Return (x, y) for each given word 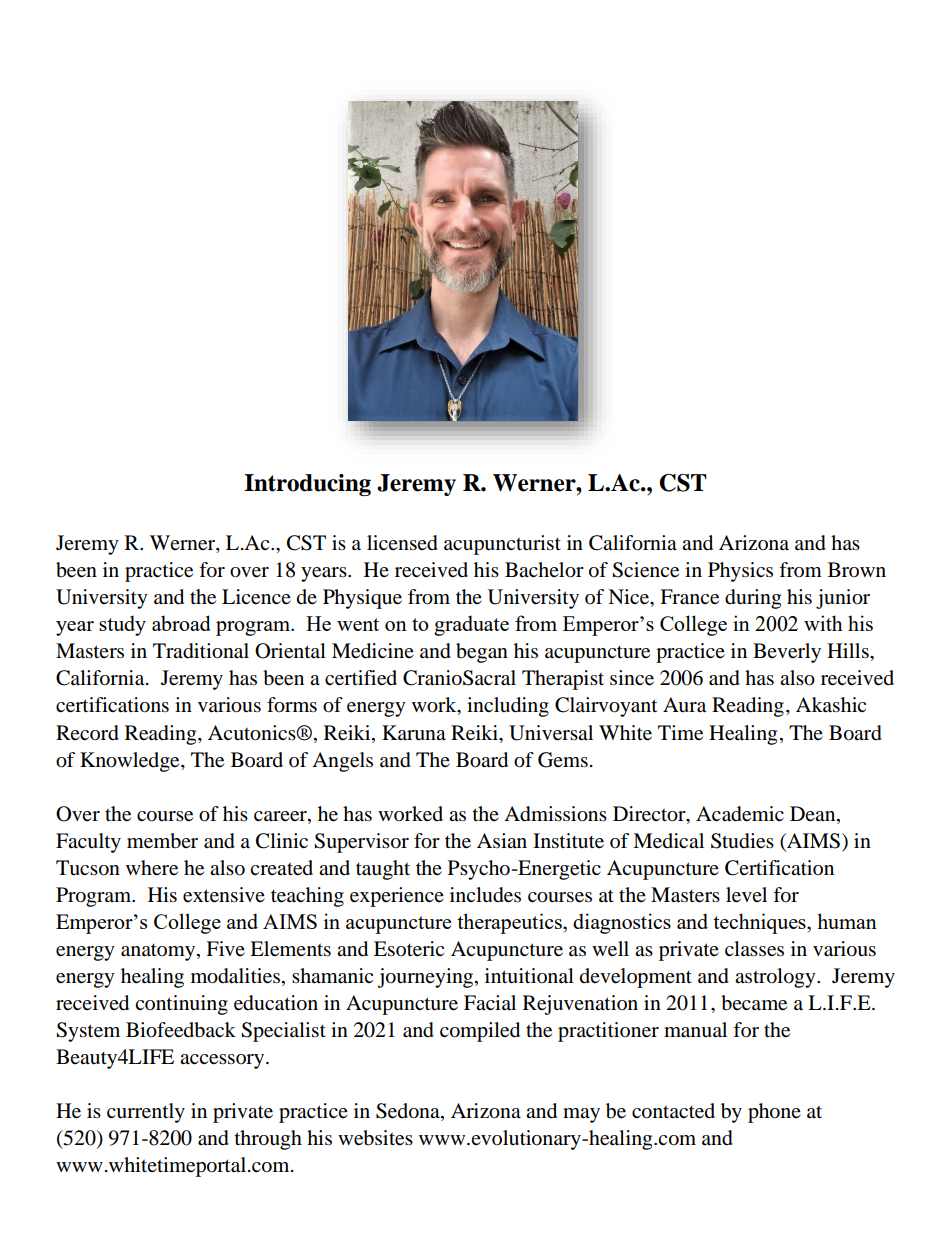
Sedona (409, 1112)
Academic (740, 814)
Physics (740, 572)
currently (146, 1113)
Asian (502, 840)
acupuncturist (502, 545)
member (162, 841)
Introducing (307, 485)
